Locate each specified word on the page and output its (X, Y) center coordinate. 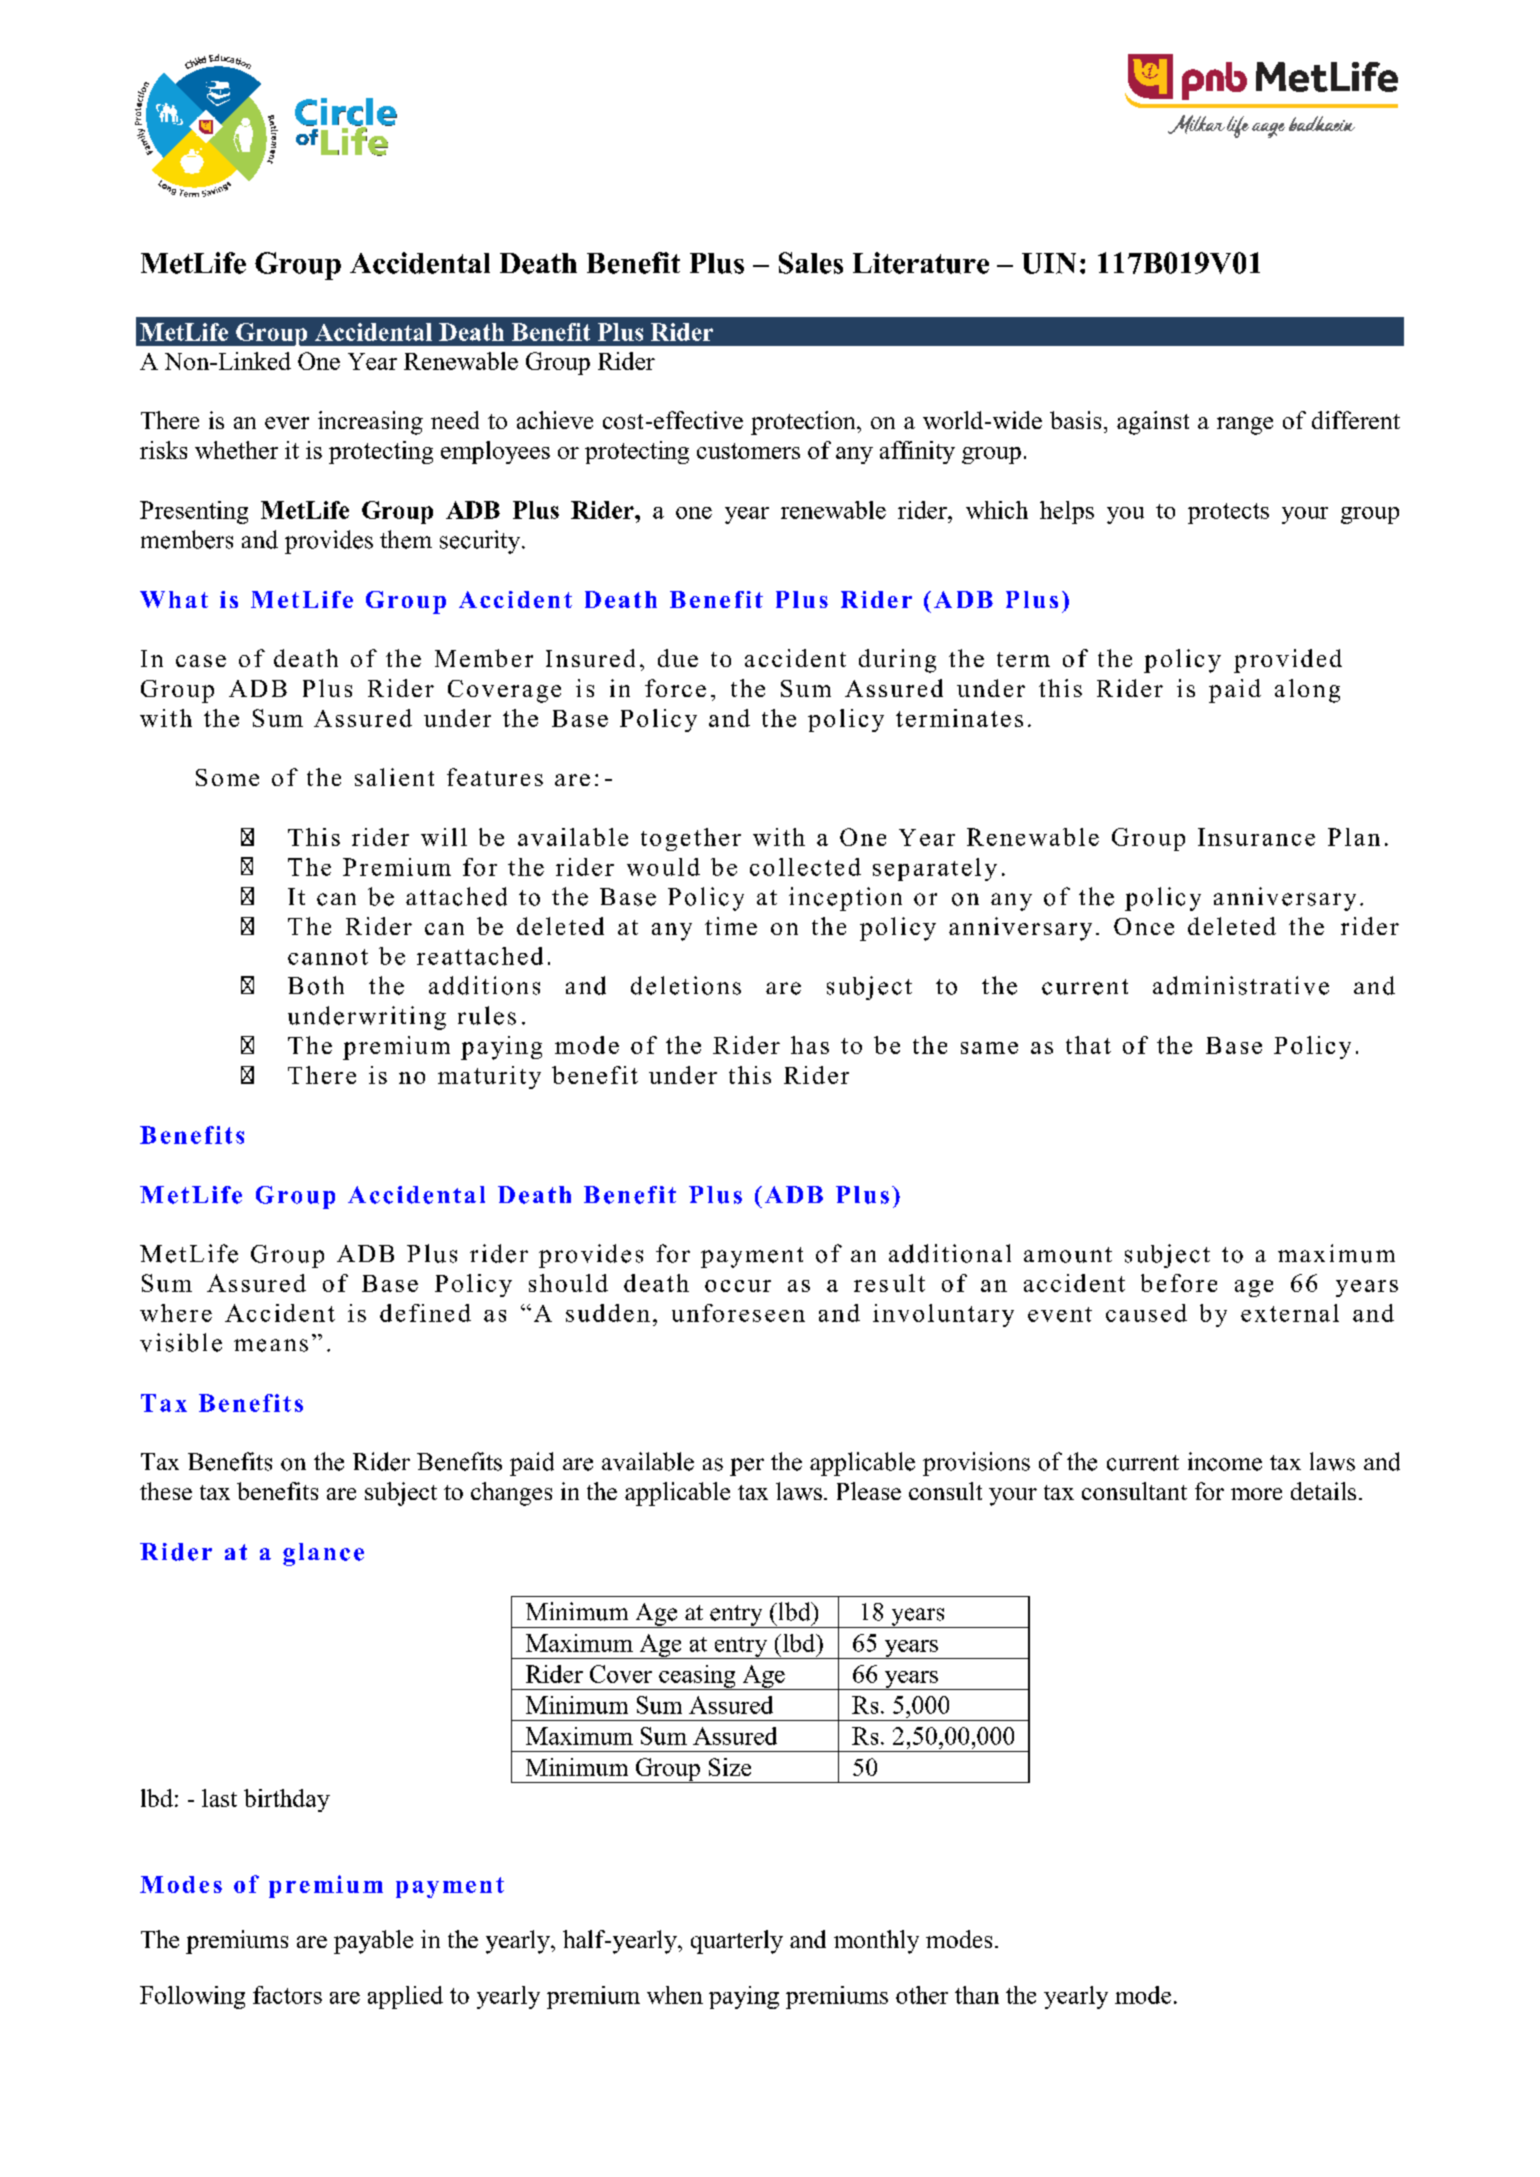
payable (373, 1942)
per (747, 1467)
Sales (811, 263)
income (1225, 1461)
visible (181, 1342)
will (444, 837)
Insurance (1256, 837)
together (691, 839)
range (1245, 426)
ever (287, 423)
